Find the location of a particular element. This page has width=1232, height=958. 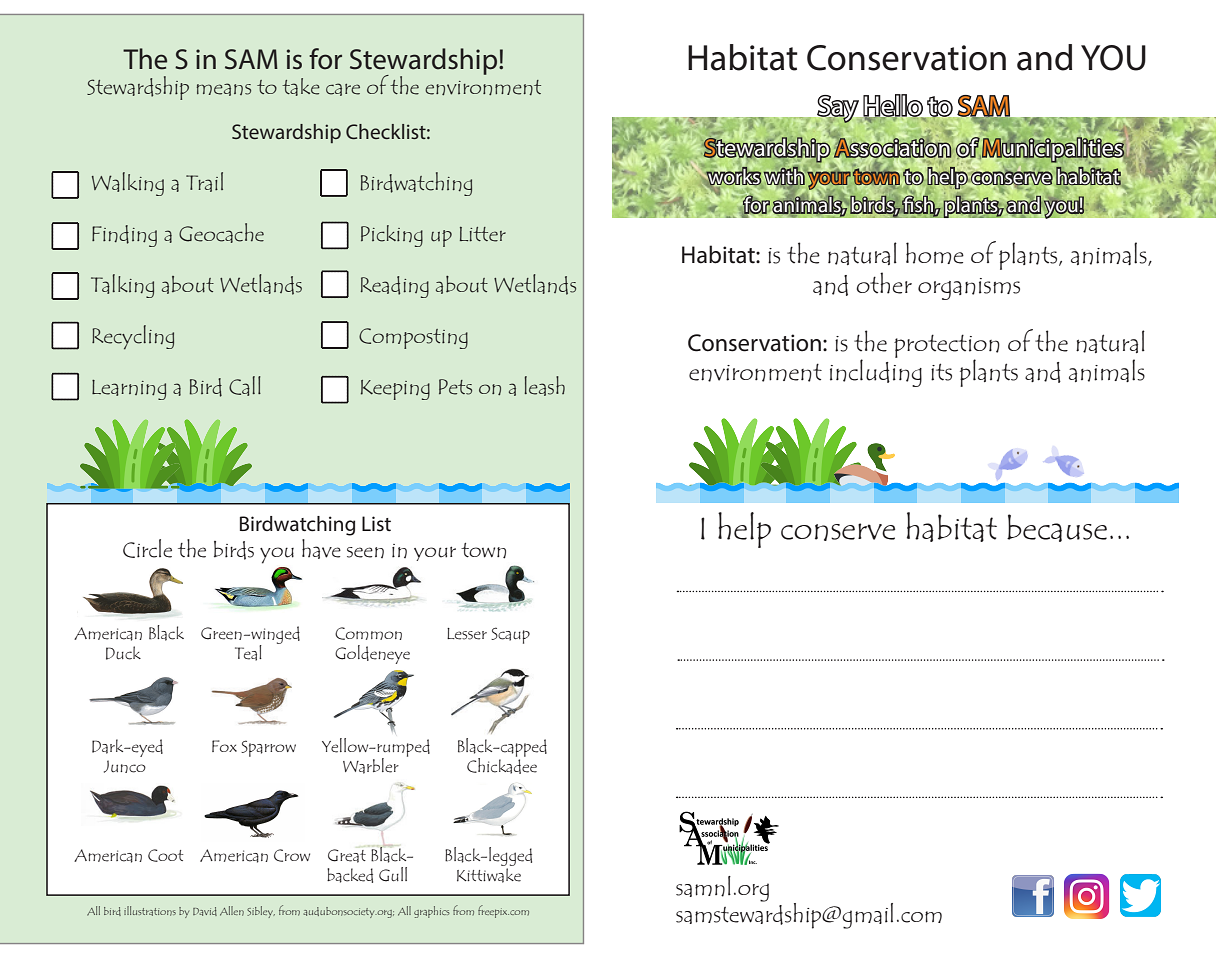

works is located at coordinates (733, 176).
